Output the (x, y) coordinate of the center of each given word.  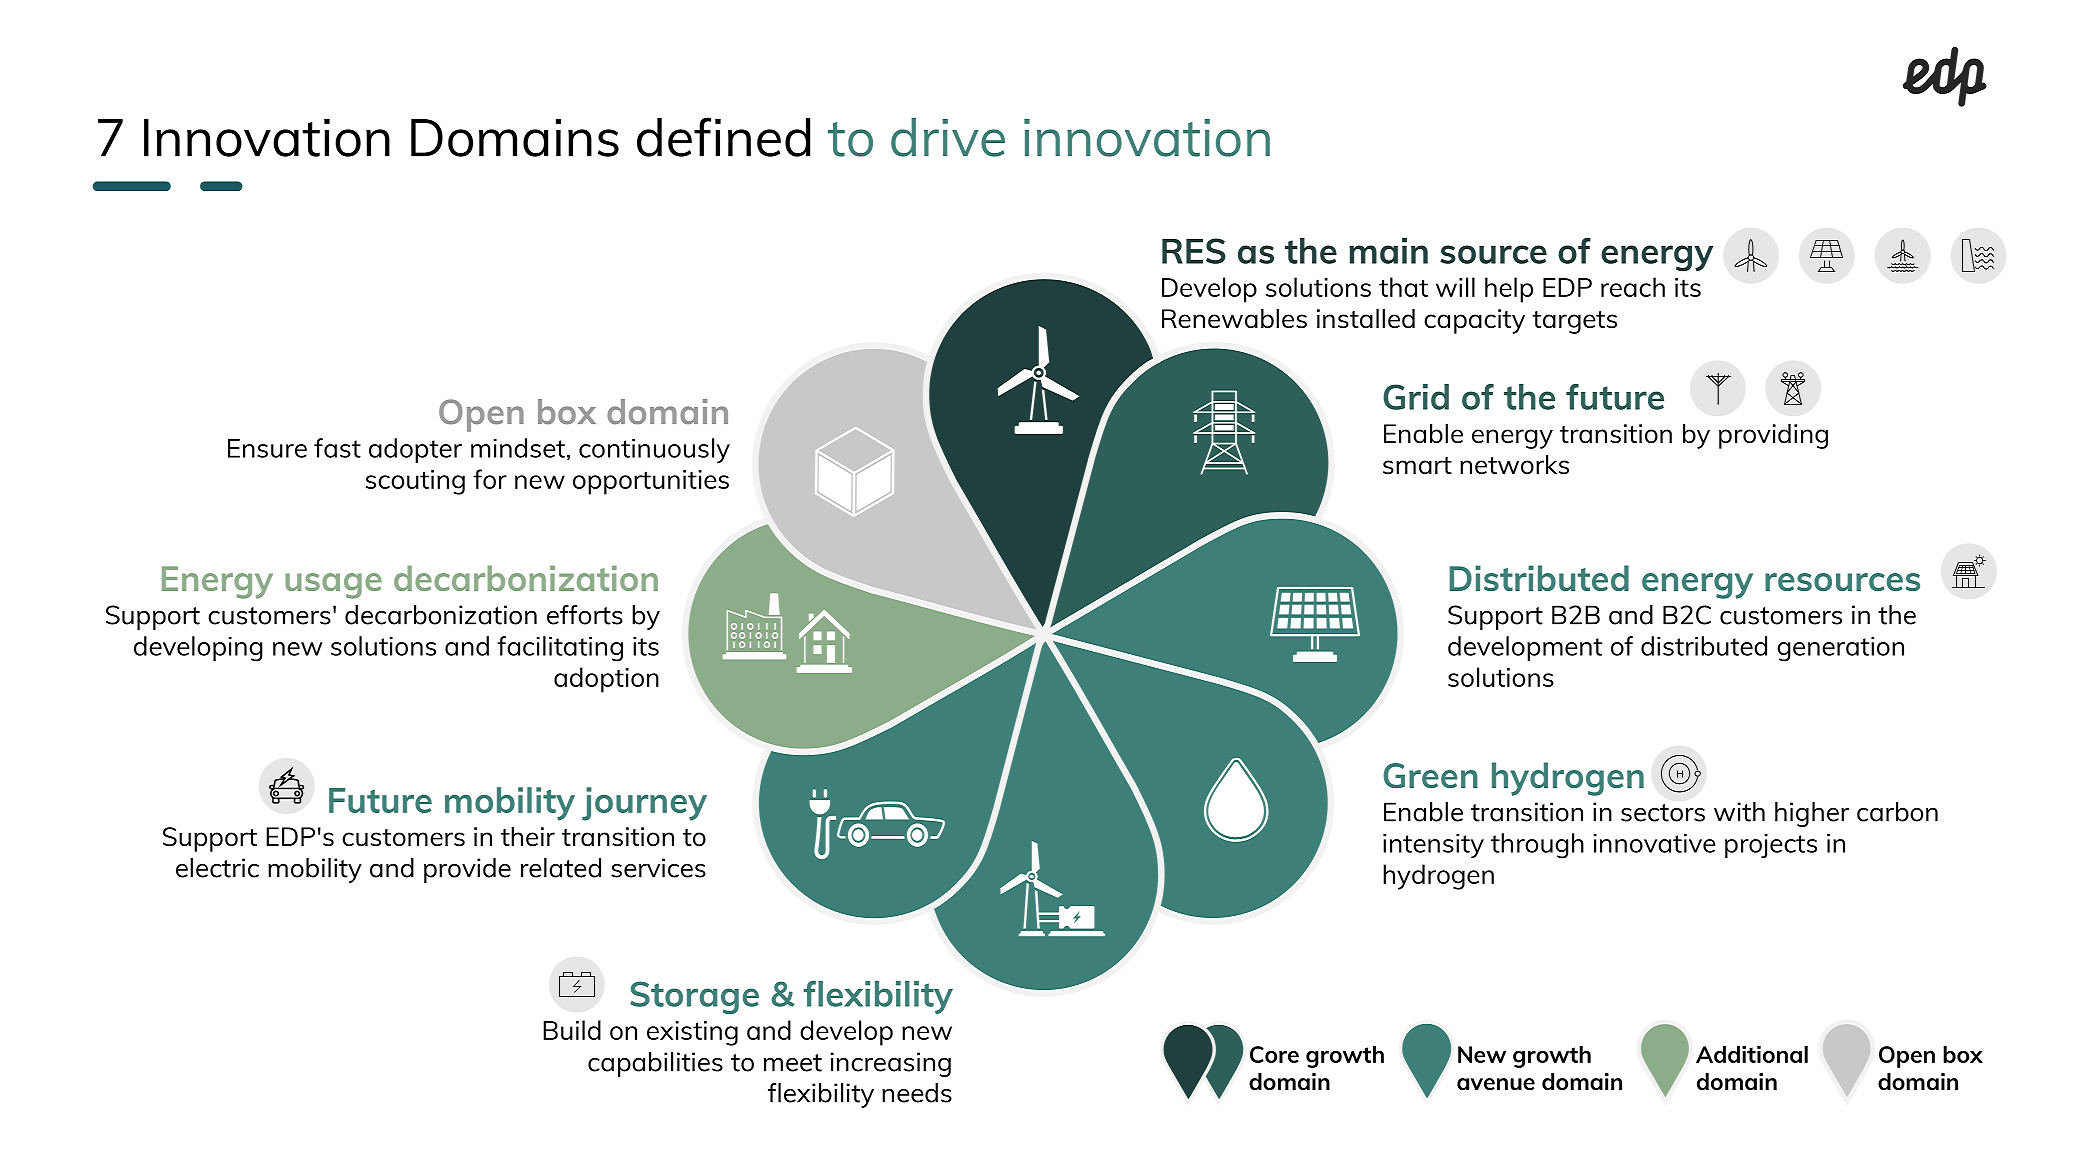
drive (948, 137)
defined (723, 137)
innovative (1655, 843)
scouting (415, 482)
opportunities (651, 482)
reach (1633, 287)
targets (1574, 322)
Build (572, 1030)
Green (1430, 775)
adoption (606, 680)
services (658, 868)
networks (1514, 464)
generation (1840, 649)
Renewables (1234, 318)
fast (337, 448)
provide (467, 870)
